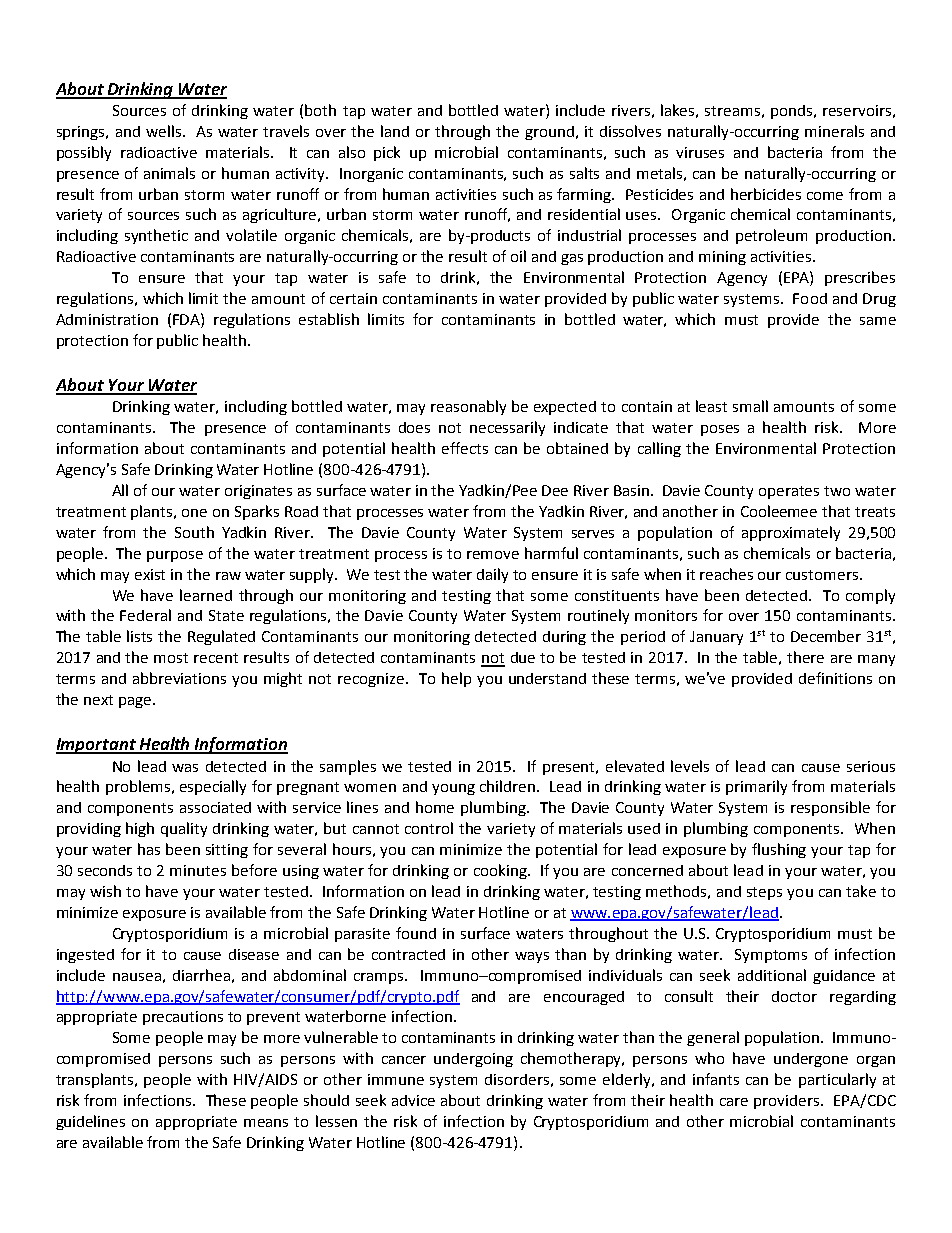 Image resolution: width=952 pixels, height=1233 pixels. Describe the element at coordinates (266, 1123) in the screenshot. I see `means` at that location.
